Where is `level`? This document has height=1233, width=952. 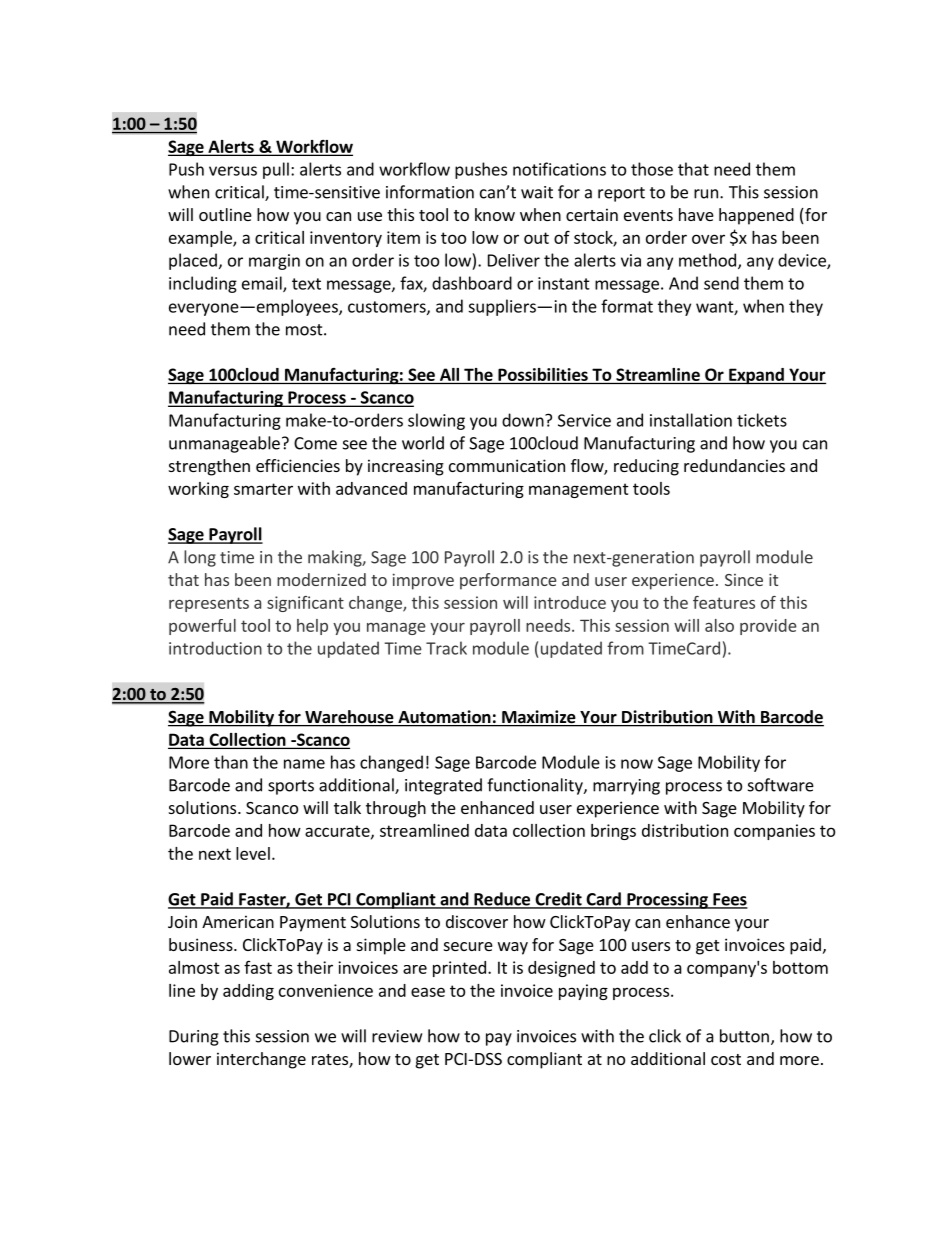 level is located at coordinates (253, 853).
